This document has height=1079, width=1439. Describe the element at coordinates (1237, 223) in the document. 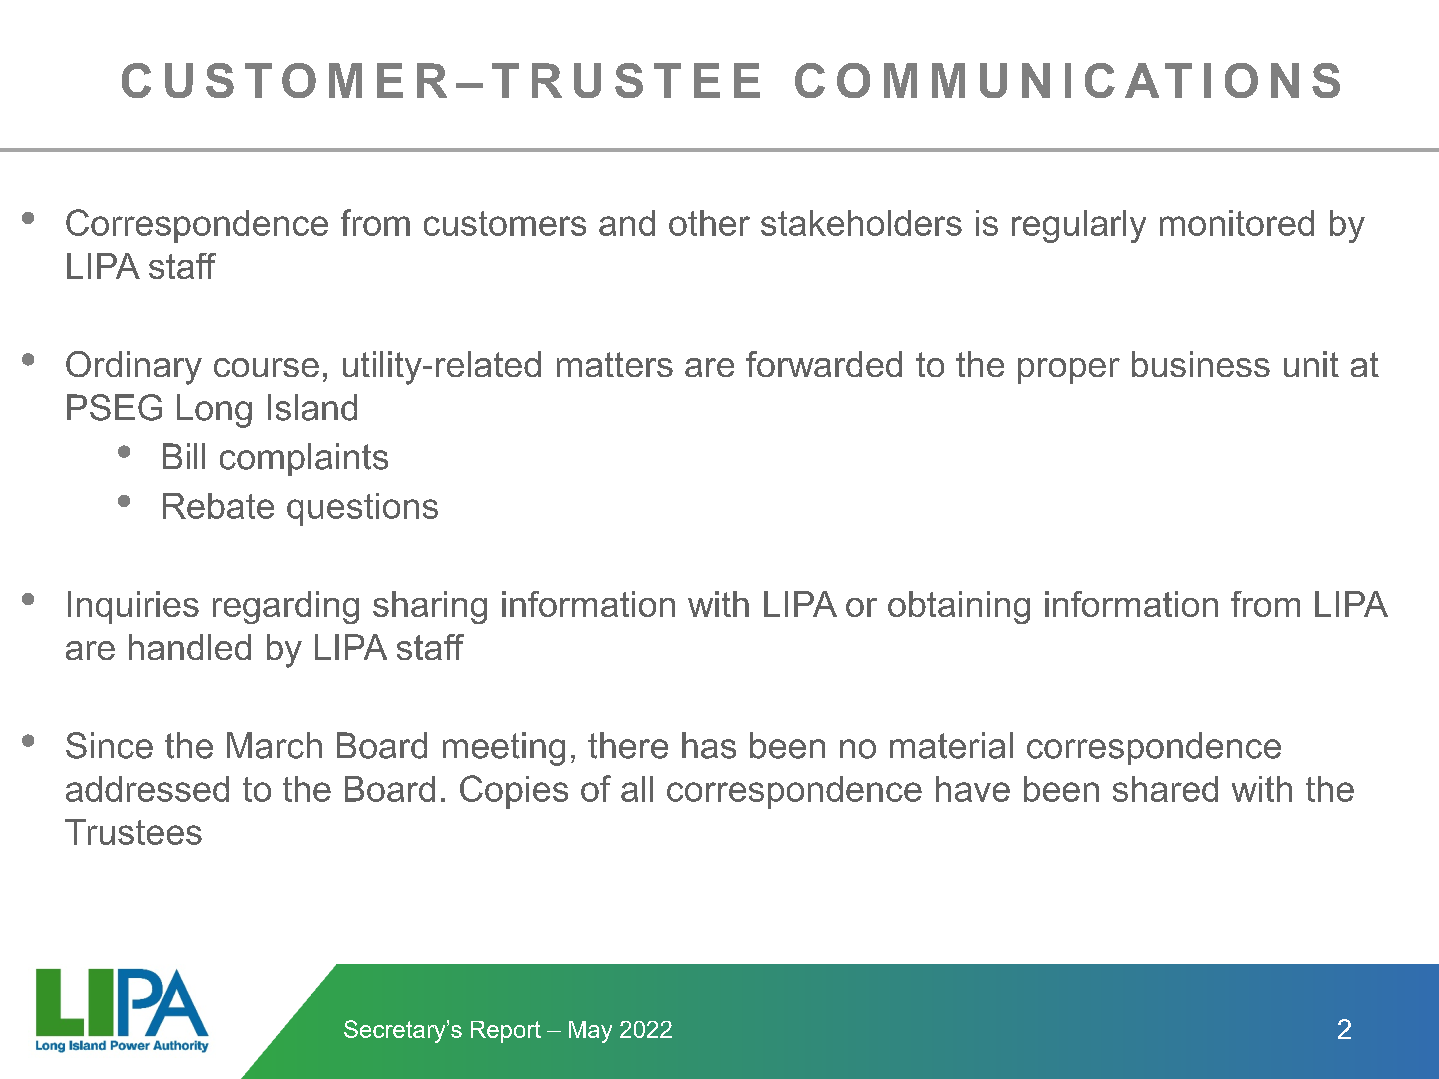

I see `monitored` at that location.
